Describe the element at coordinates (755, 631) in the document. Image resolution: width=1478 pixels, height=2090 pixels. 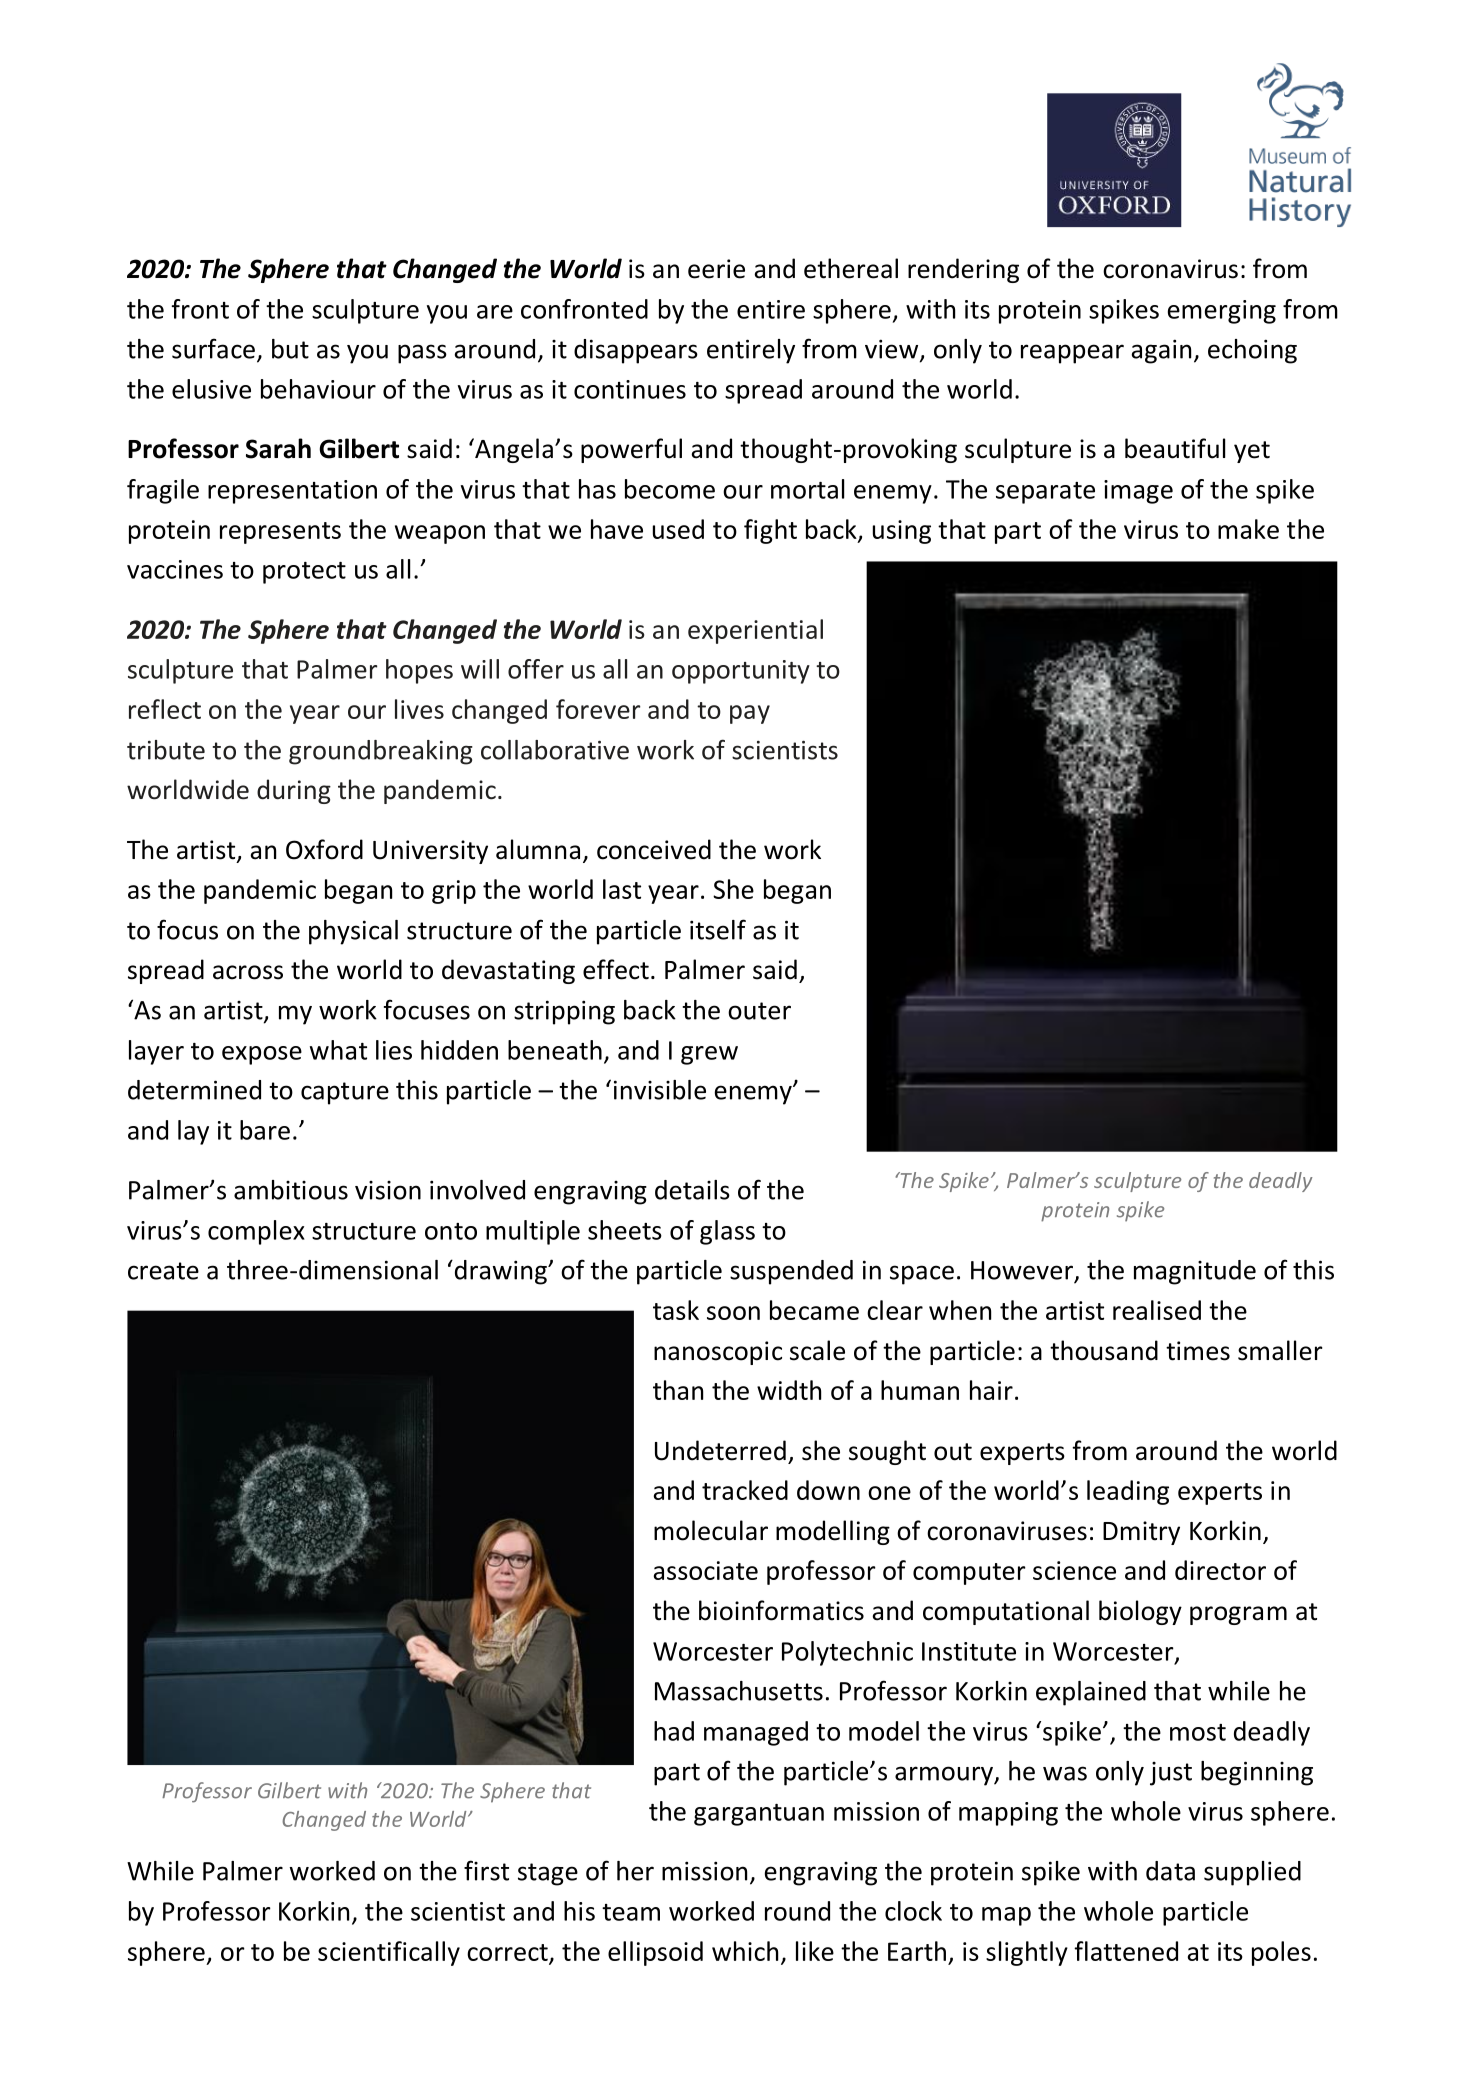
I see `experiential` at that location.
